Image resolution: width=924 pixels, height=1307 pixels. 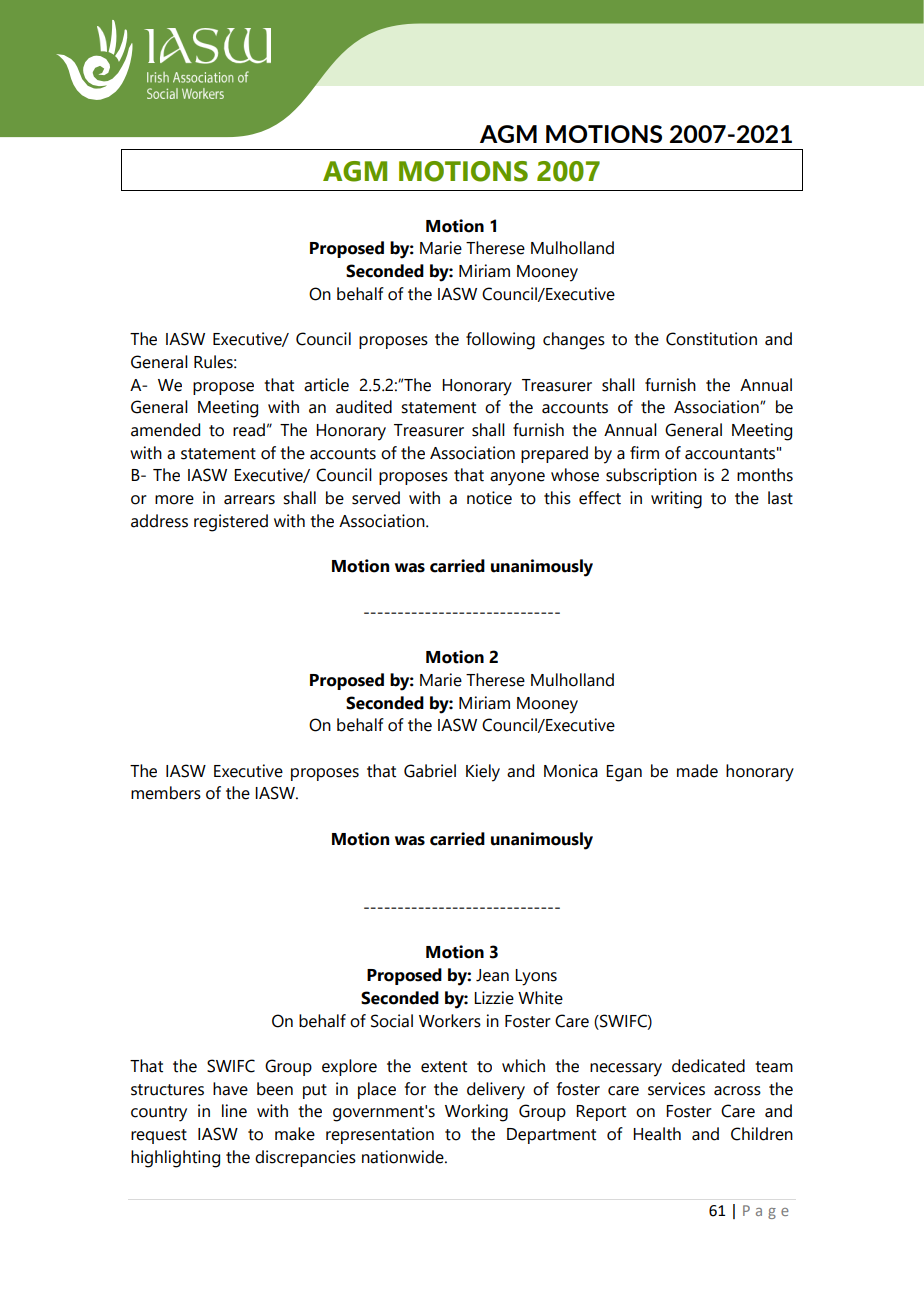 What do you see at coordinates (234, 1111) in the screenshot?
I see `line` at bounding box center [234, 1111].
